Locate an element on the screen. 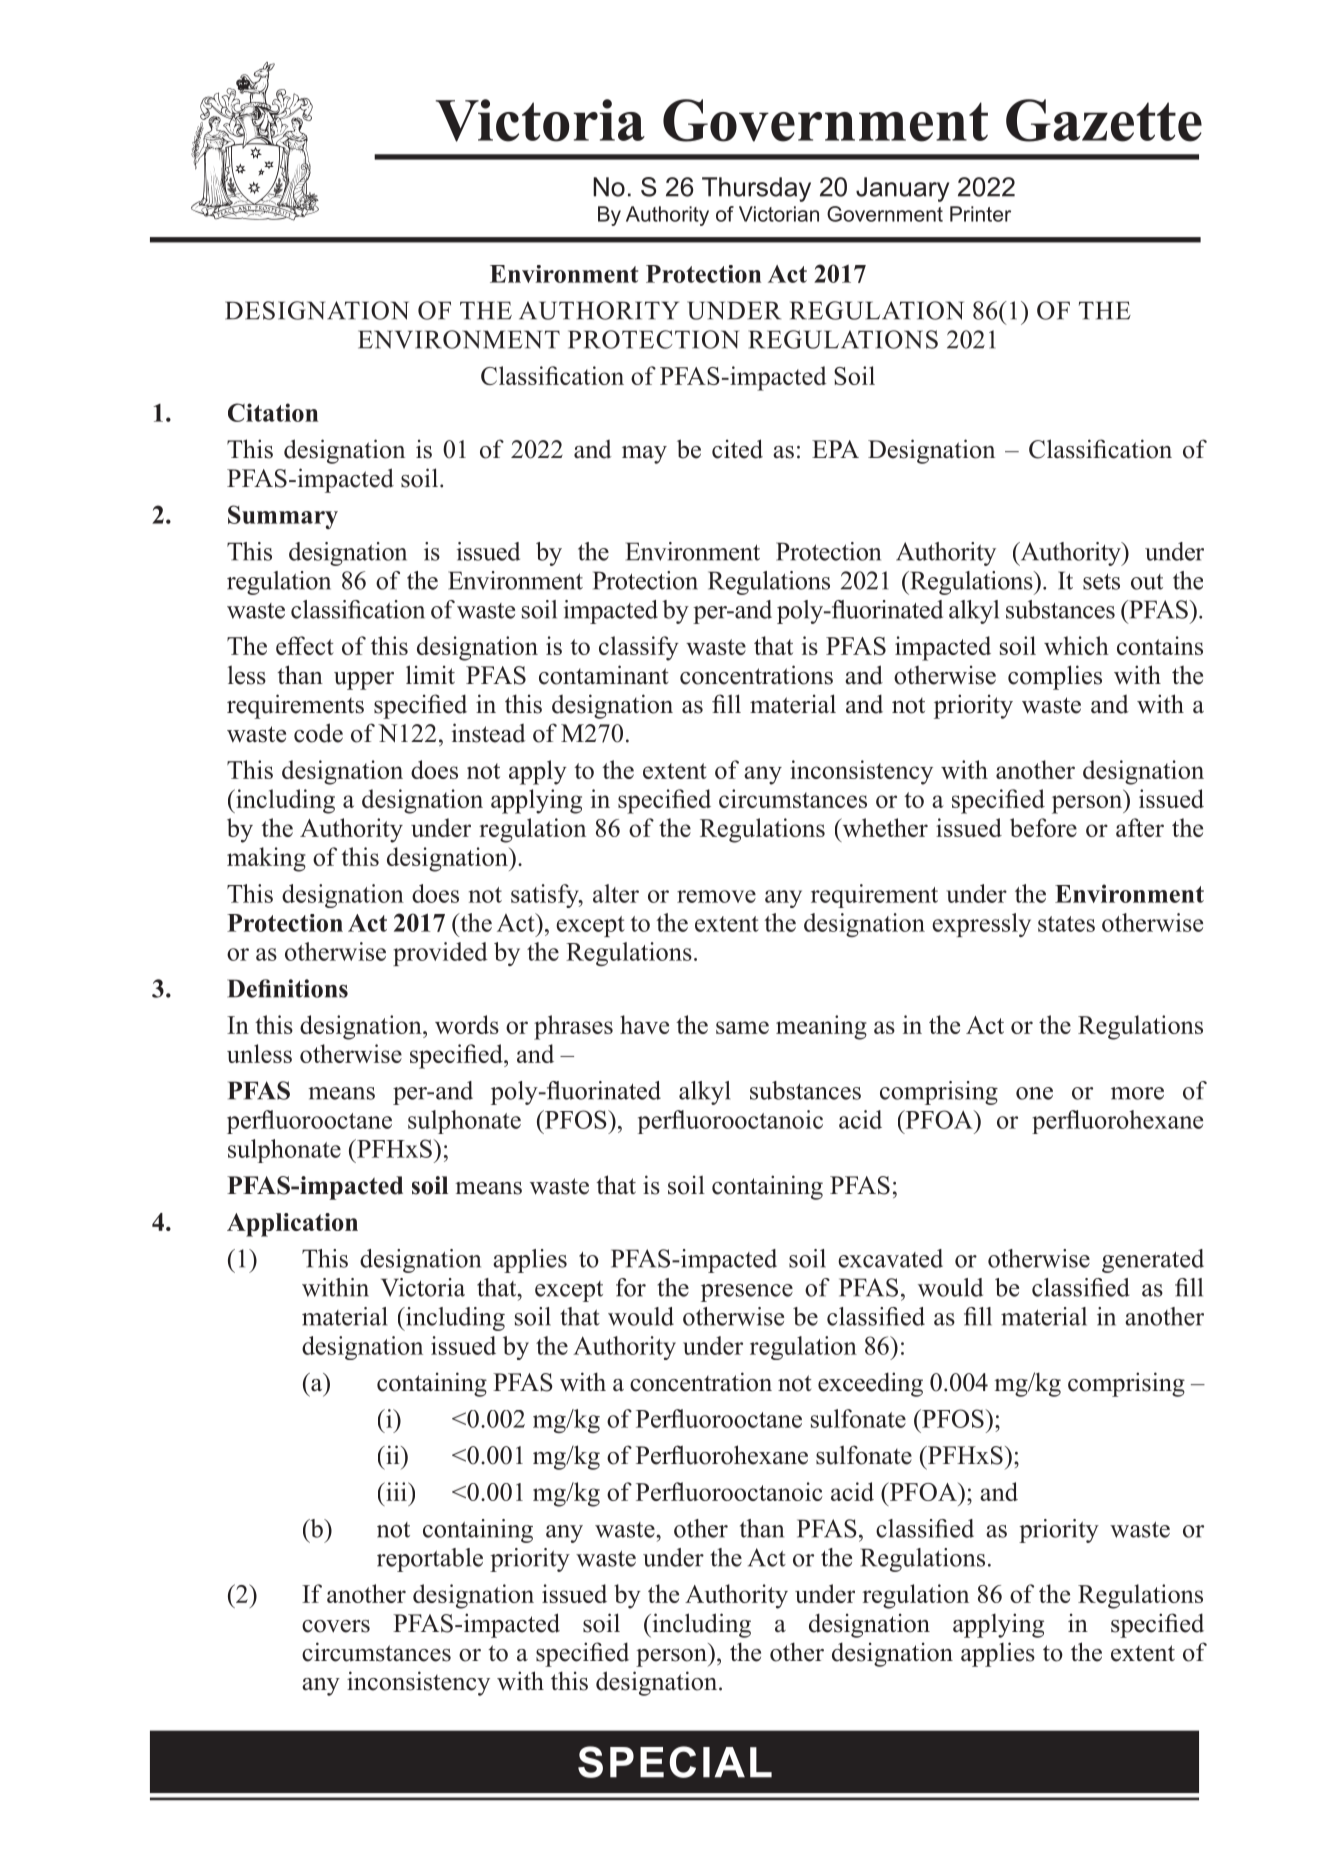 This screenshot has height=1873, width=1319. states is located at coordinates (1066, 924).
